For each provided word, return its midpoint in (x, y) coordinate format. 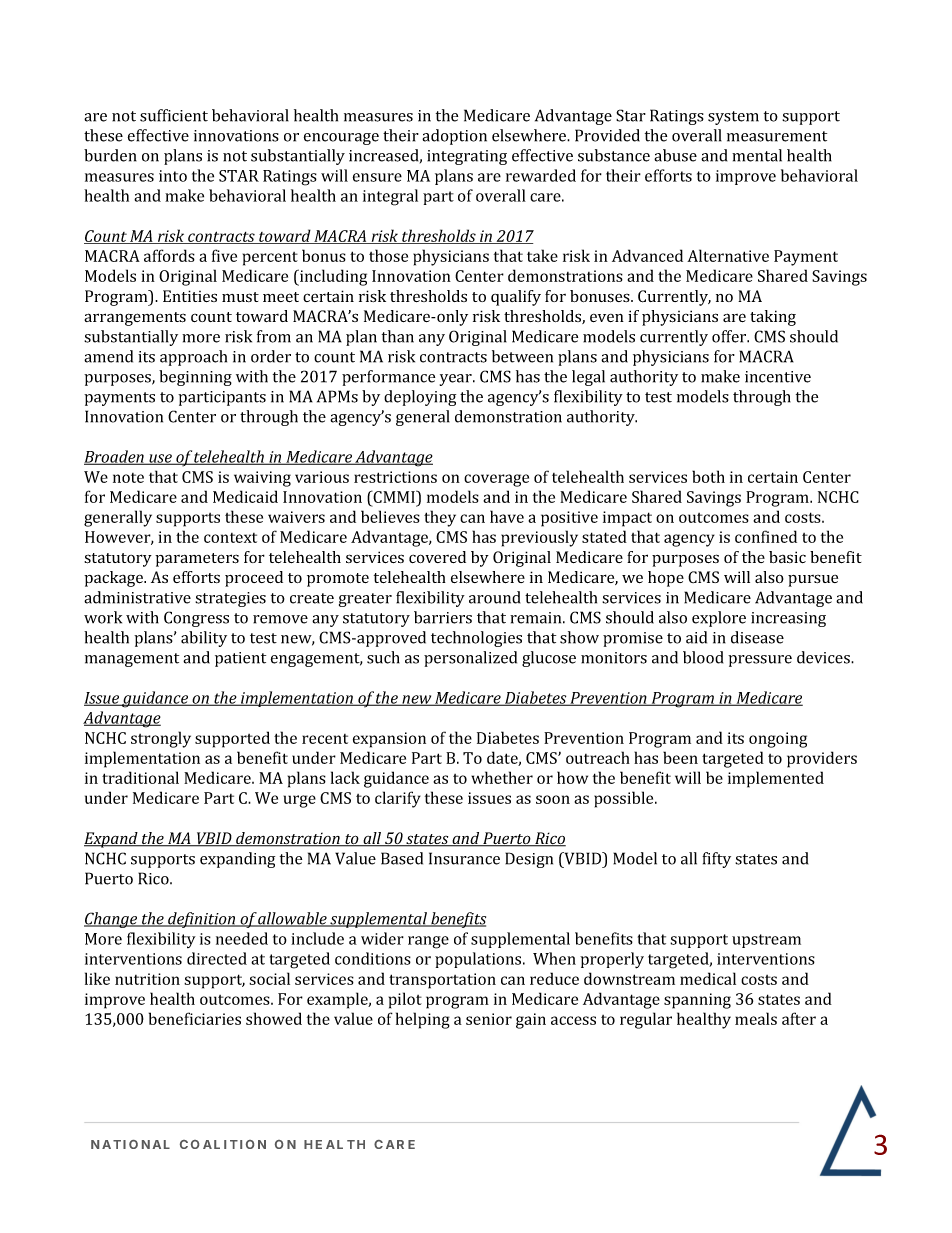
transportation (442, 981)
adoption (454, 137)
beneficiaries (195, 1018)
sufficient (174, 115)
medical (708, 978)
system (733, 118)
